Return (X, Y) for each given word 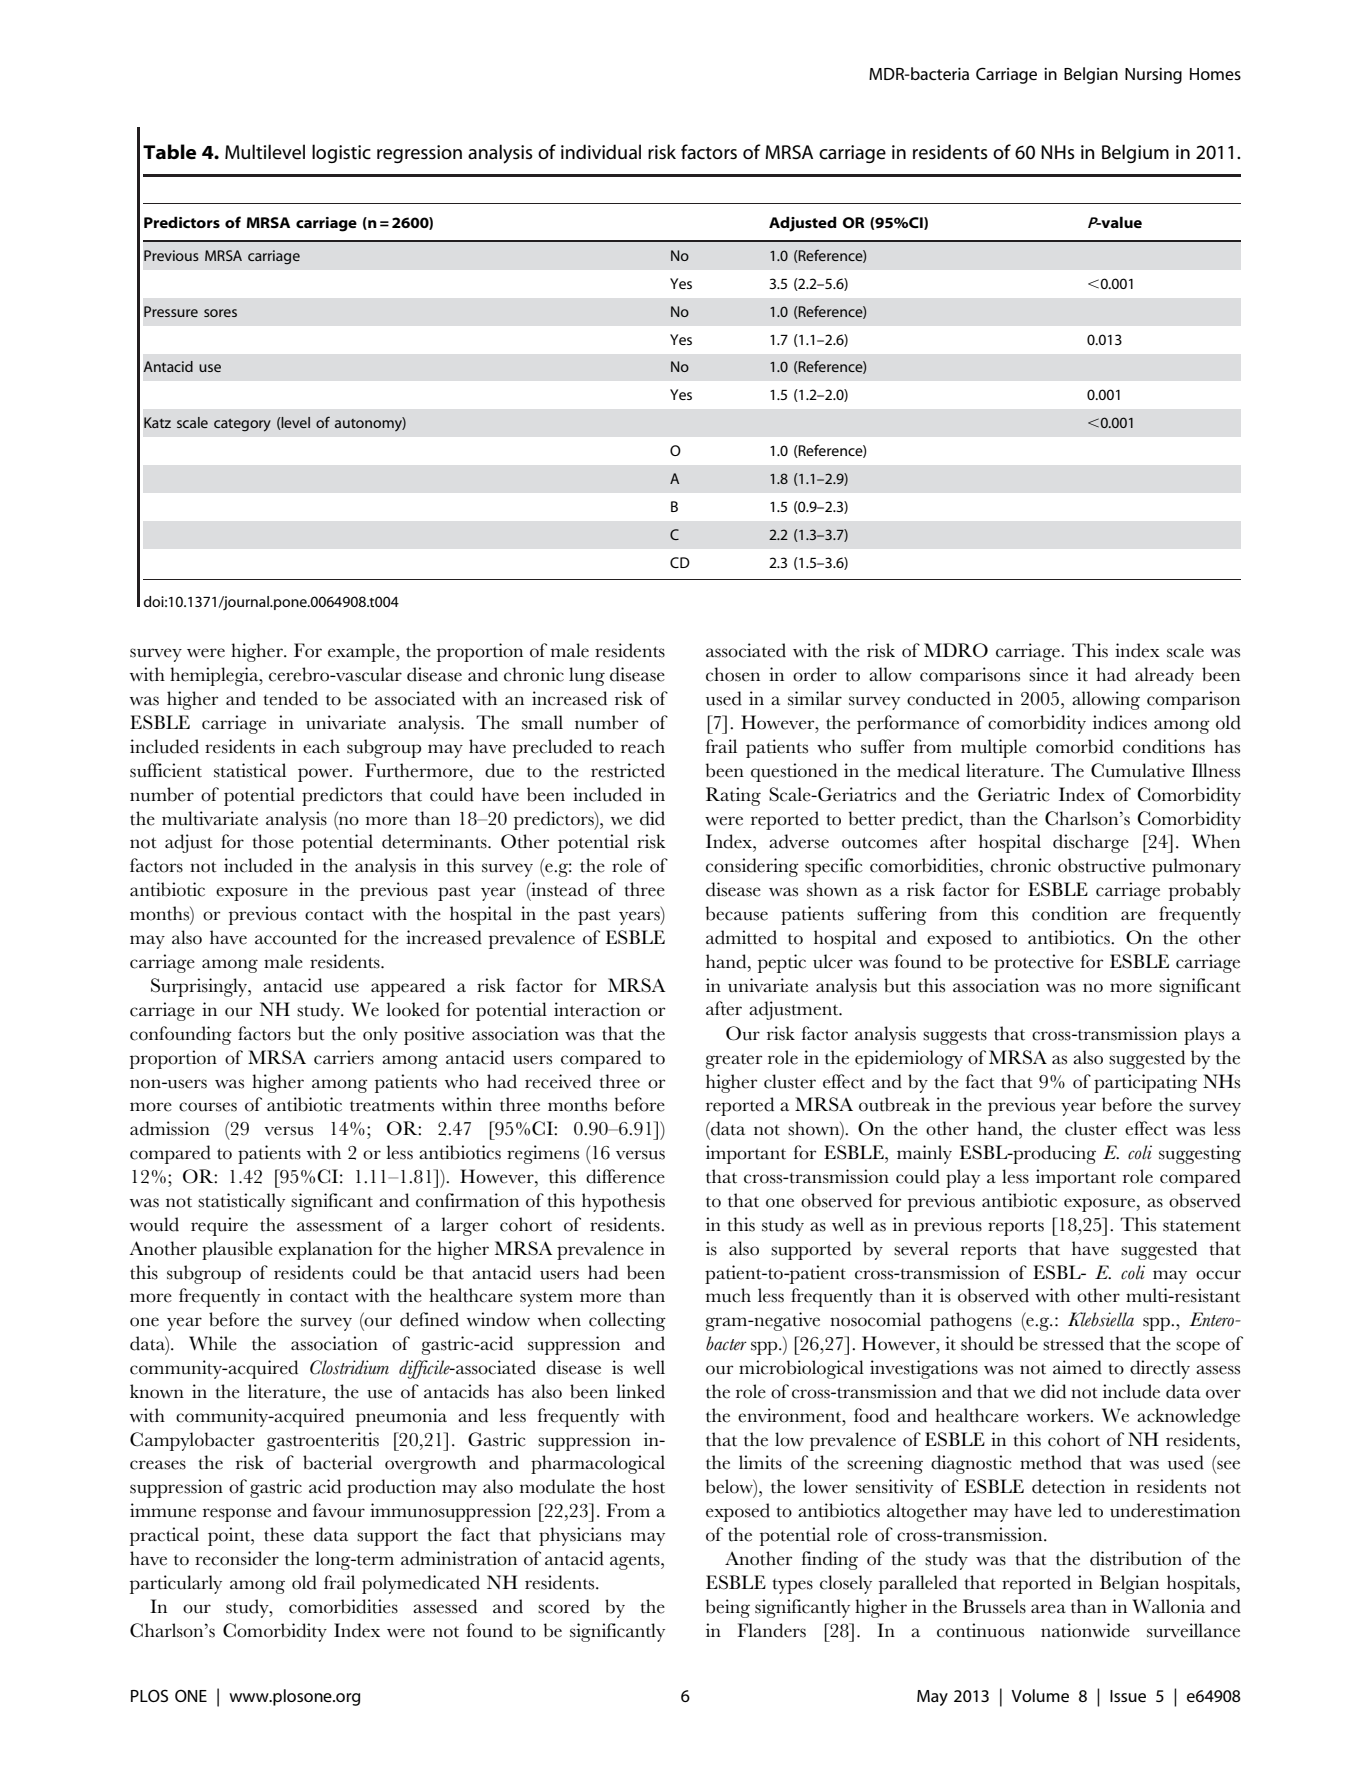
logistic (341, 153)
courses (208, 1107)
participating (1145, 1083)
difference (625, 1176)
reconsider (237, 1558)
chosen (733, 674)
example (362, 652)
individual (601, 151)
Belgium (1135, 153)
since (1048, 674)
